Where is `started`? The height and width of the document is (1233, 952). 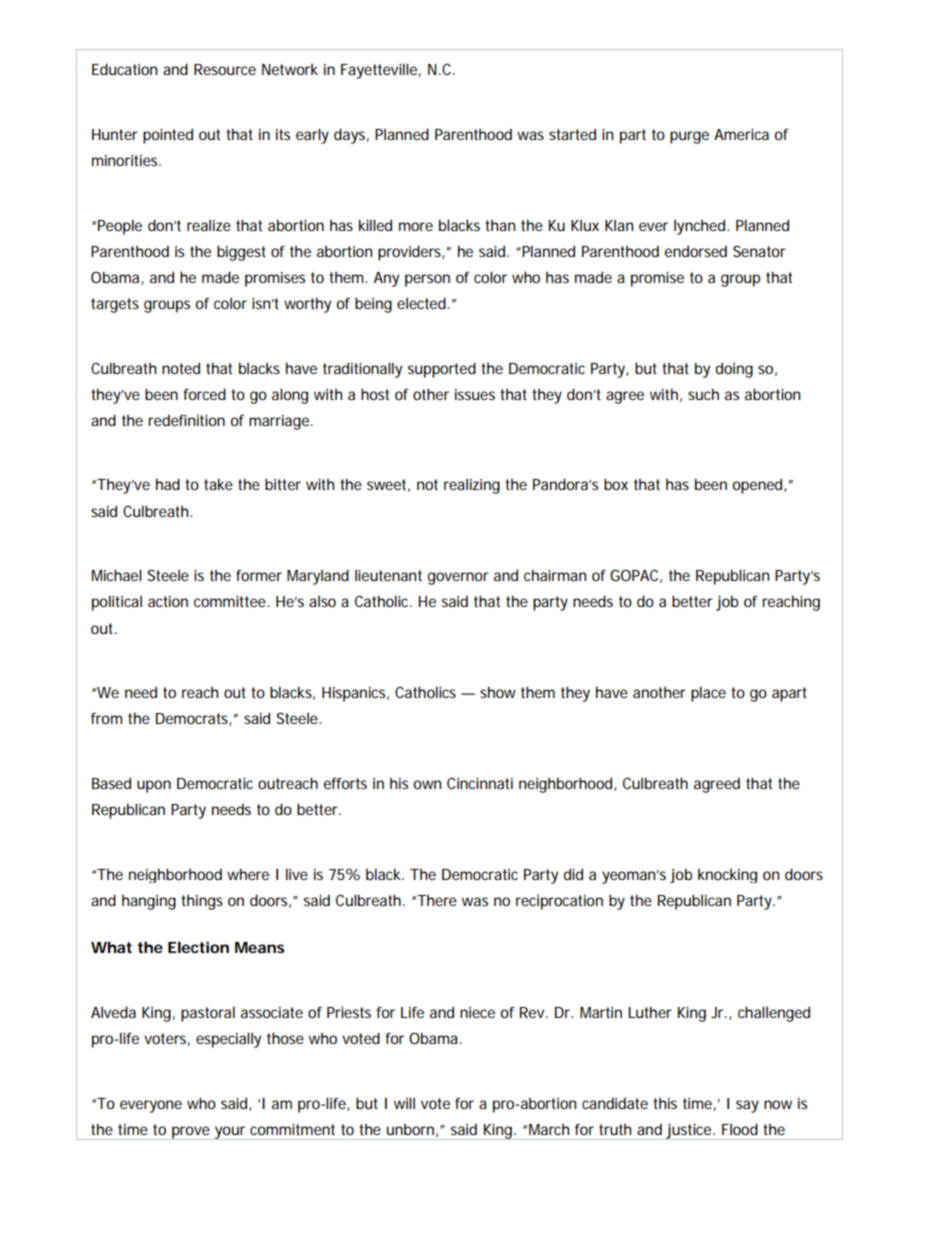 started is located at coordinates (572, 134).
